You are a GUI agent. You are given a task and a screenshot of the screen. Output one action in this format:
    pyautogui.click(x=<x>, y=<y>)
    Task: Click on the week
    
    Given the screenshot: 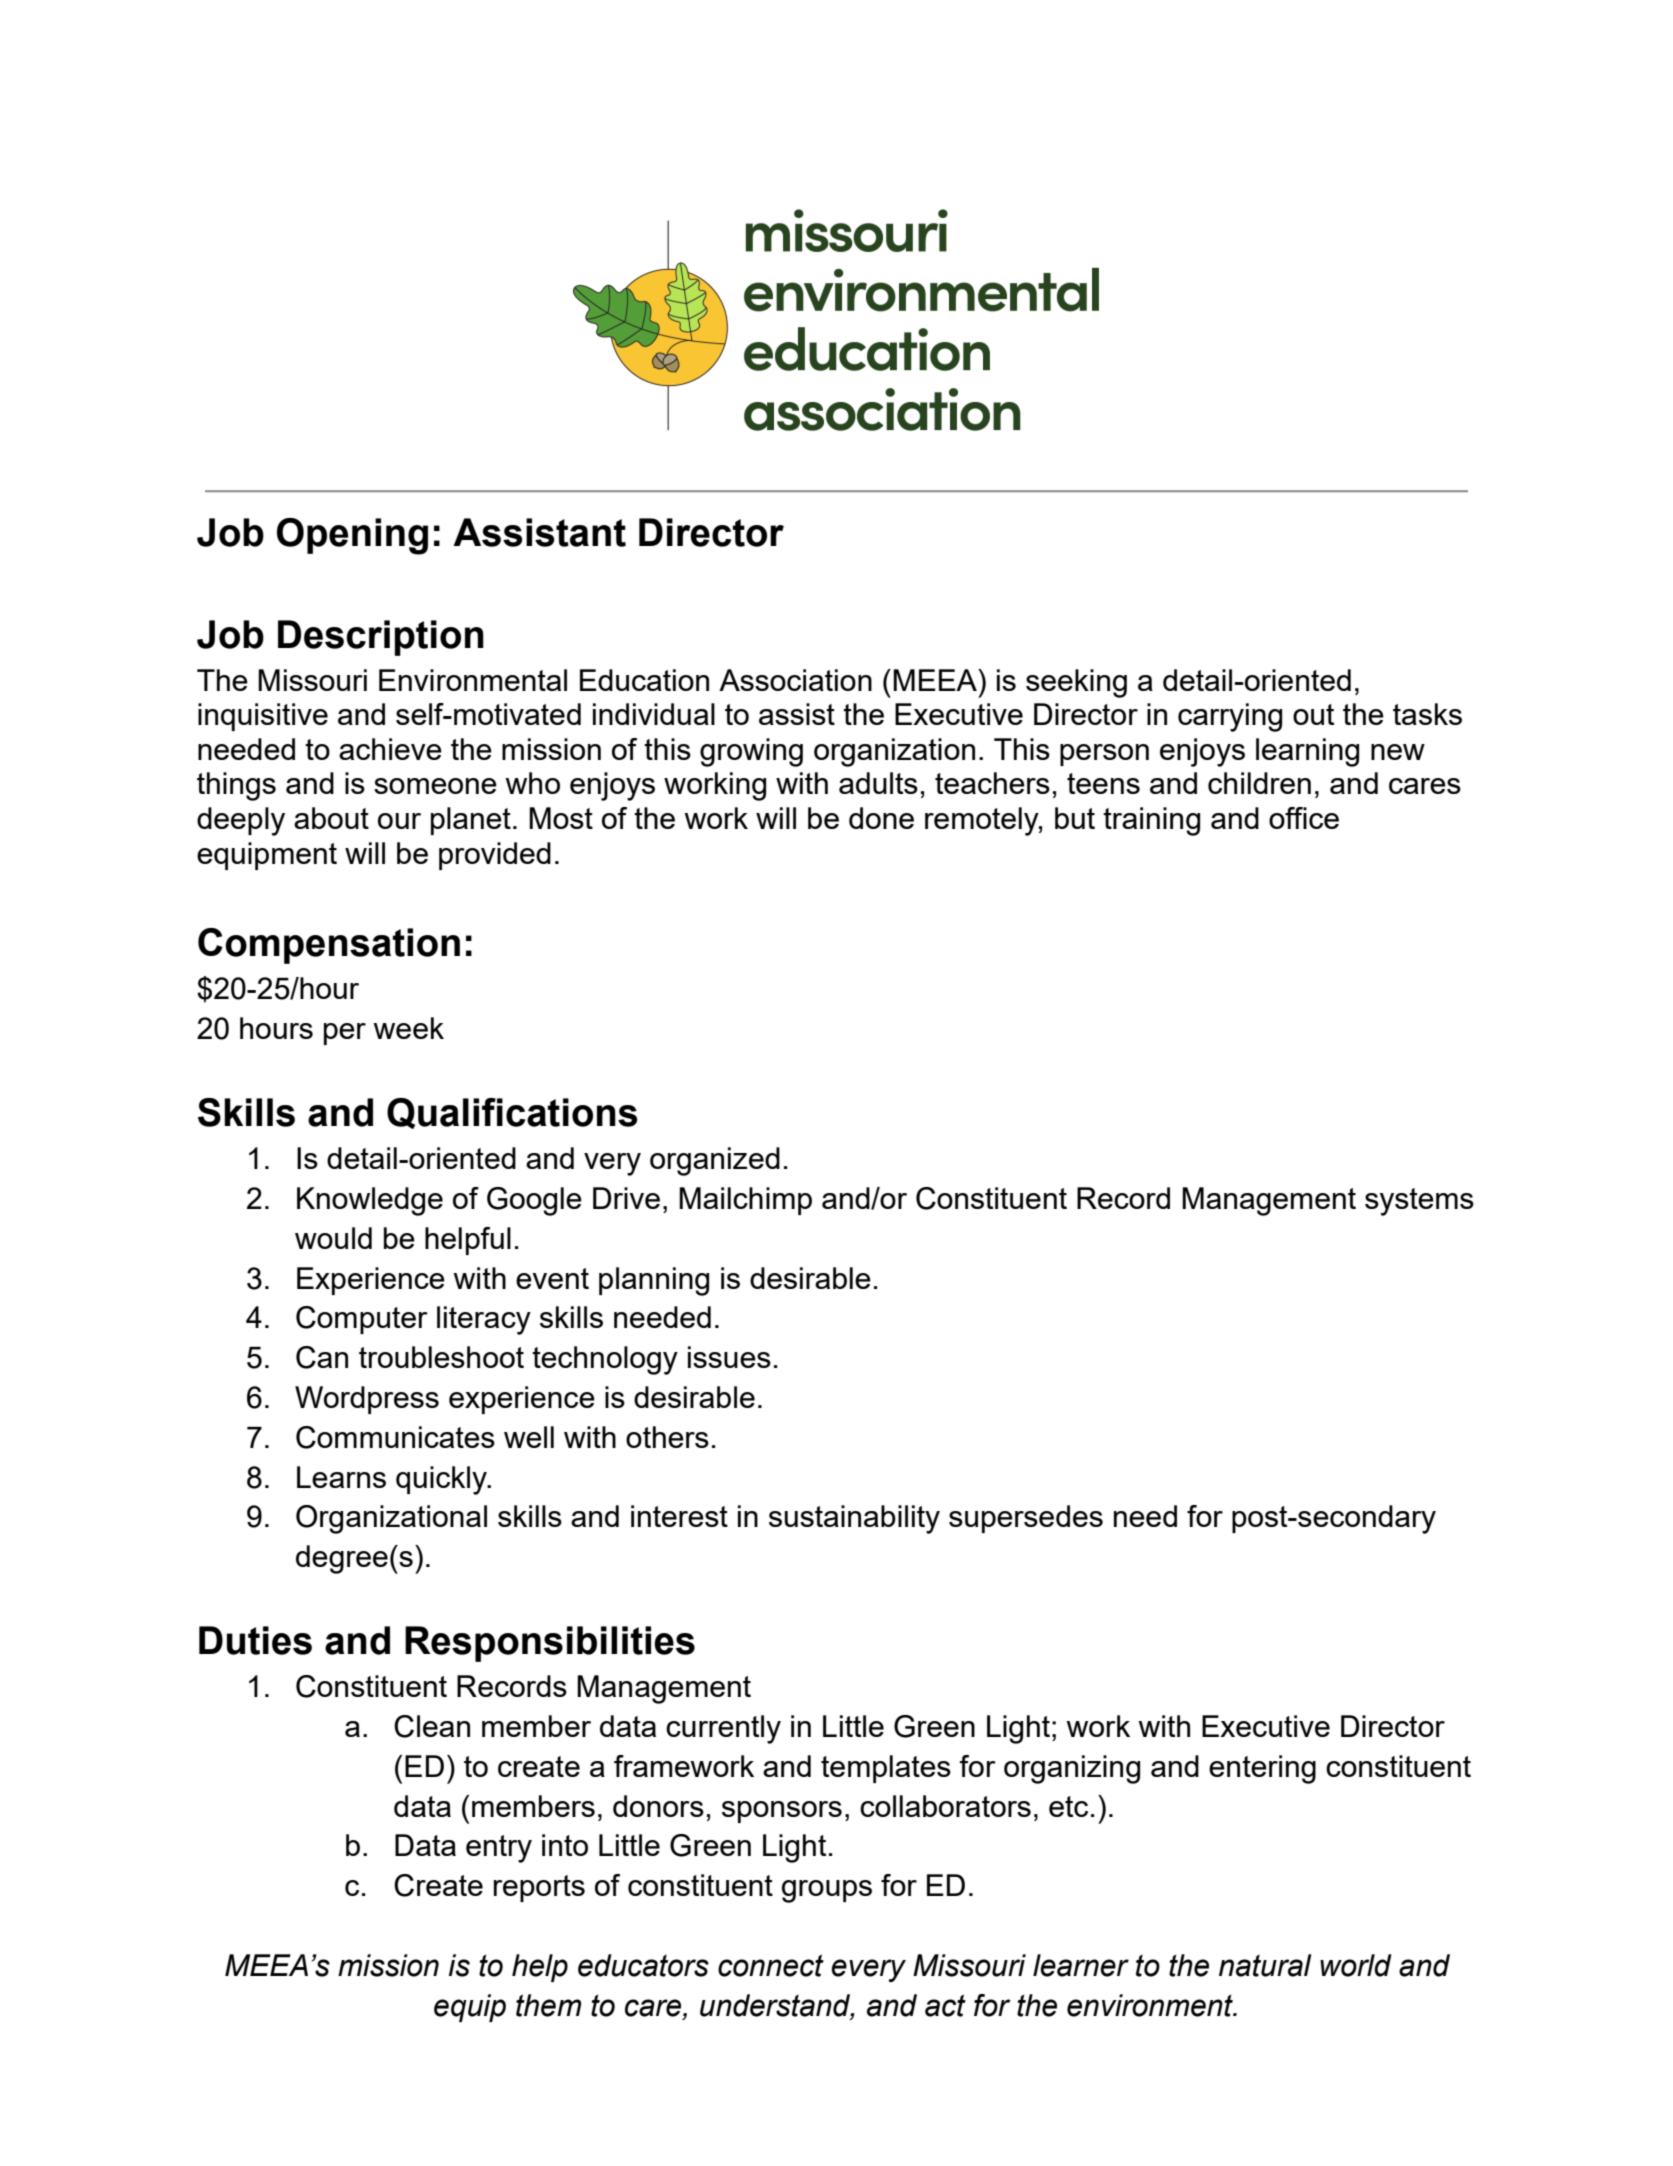 What is the action you would take?
    pyautogui.click(x=408, y=1028)
